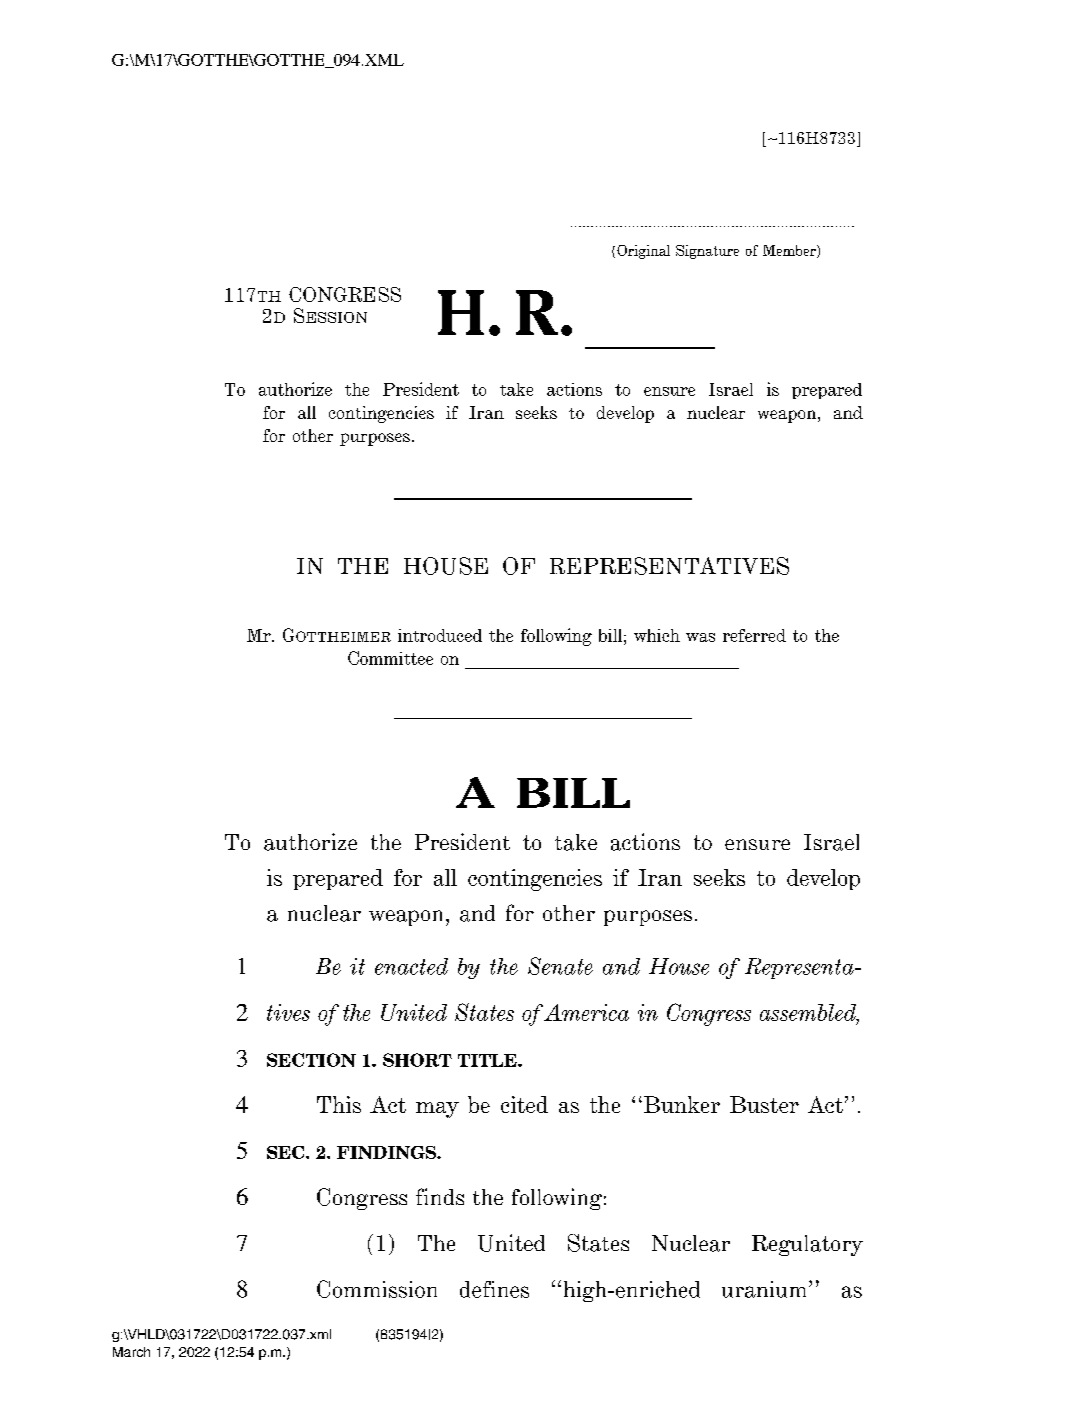  I want to click on introduced, so click(440, 635).
